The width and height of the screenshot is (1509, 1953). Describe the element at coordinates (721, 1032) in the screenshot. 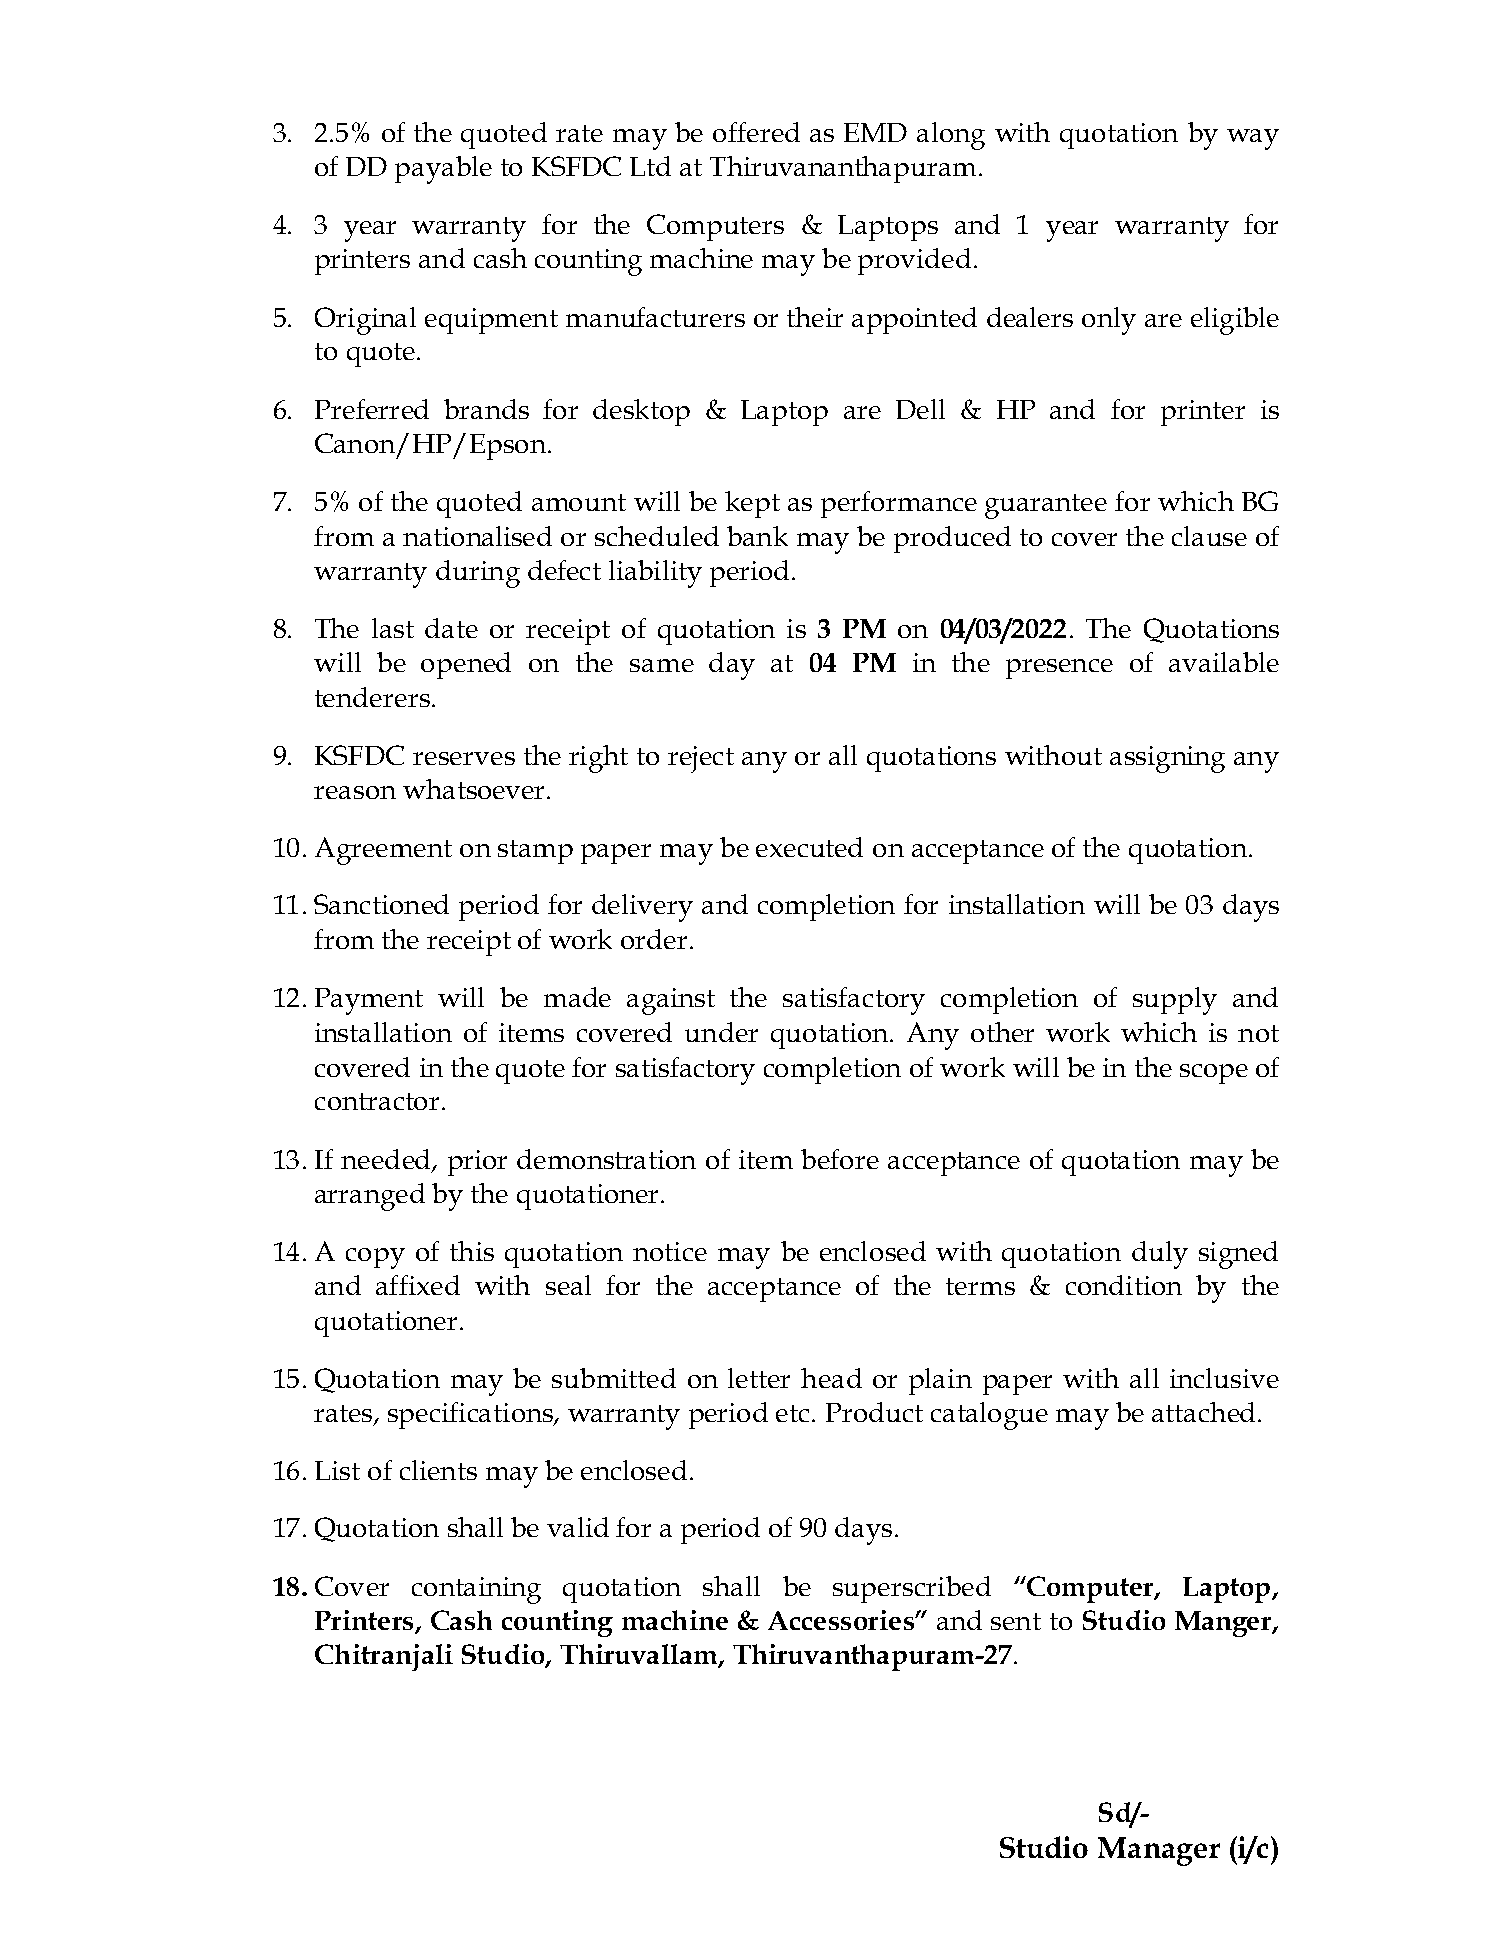

I see `under` at that location.
